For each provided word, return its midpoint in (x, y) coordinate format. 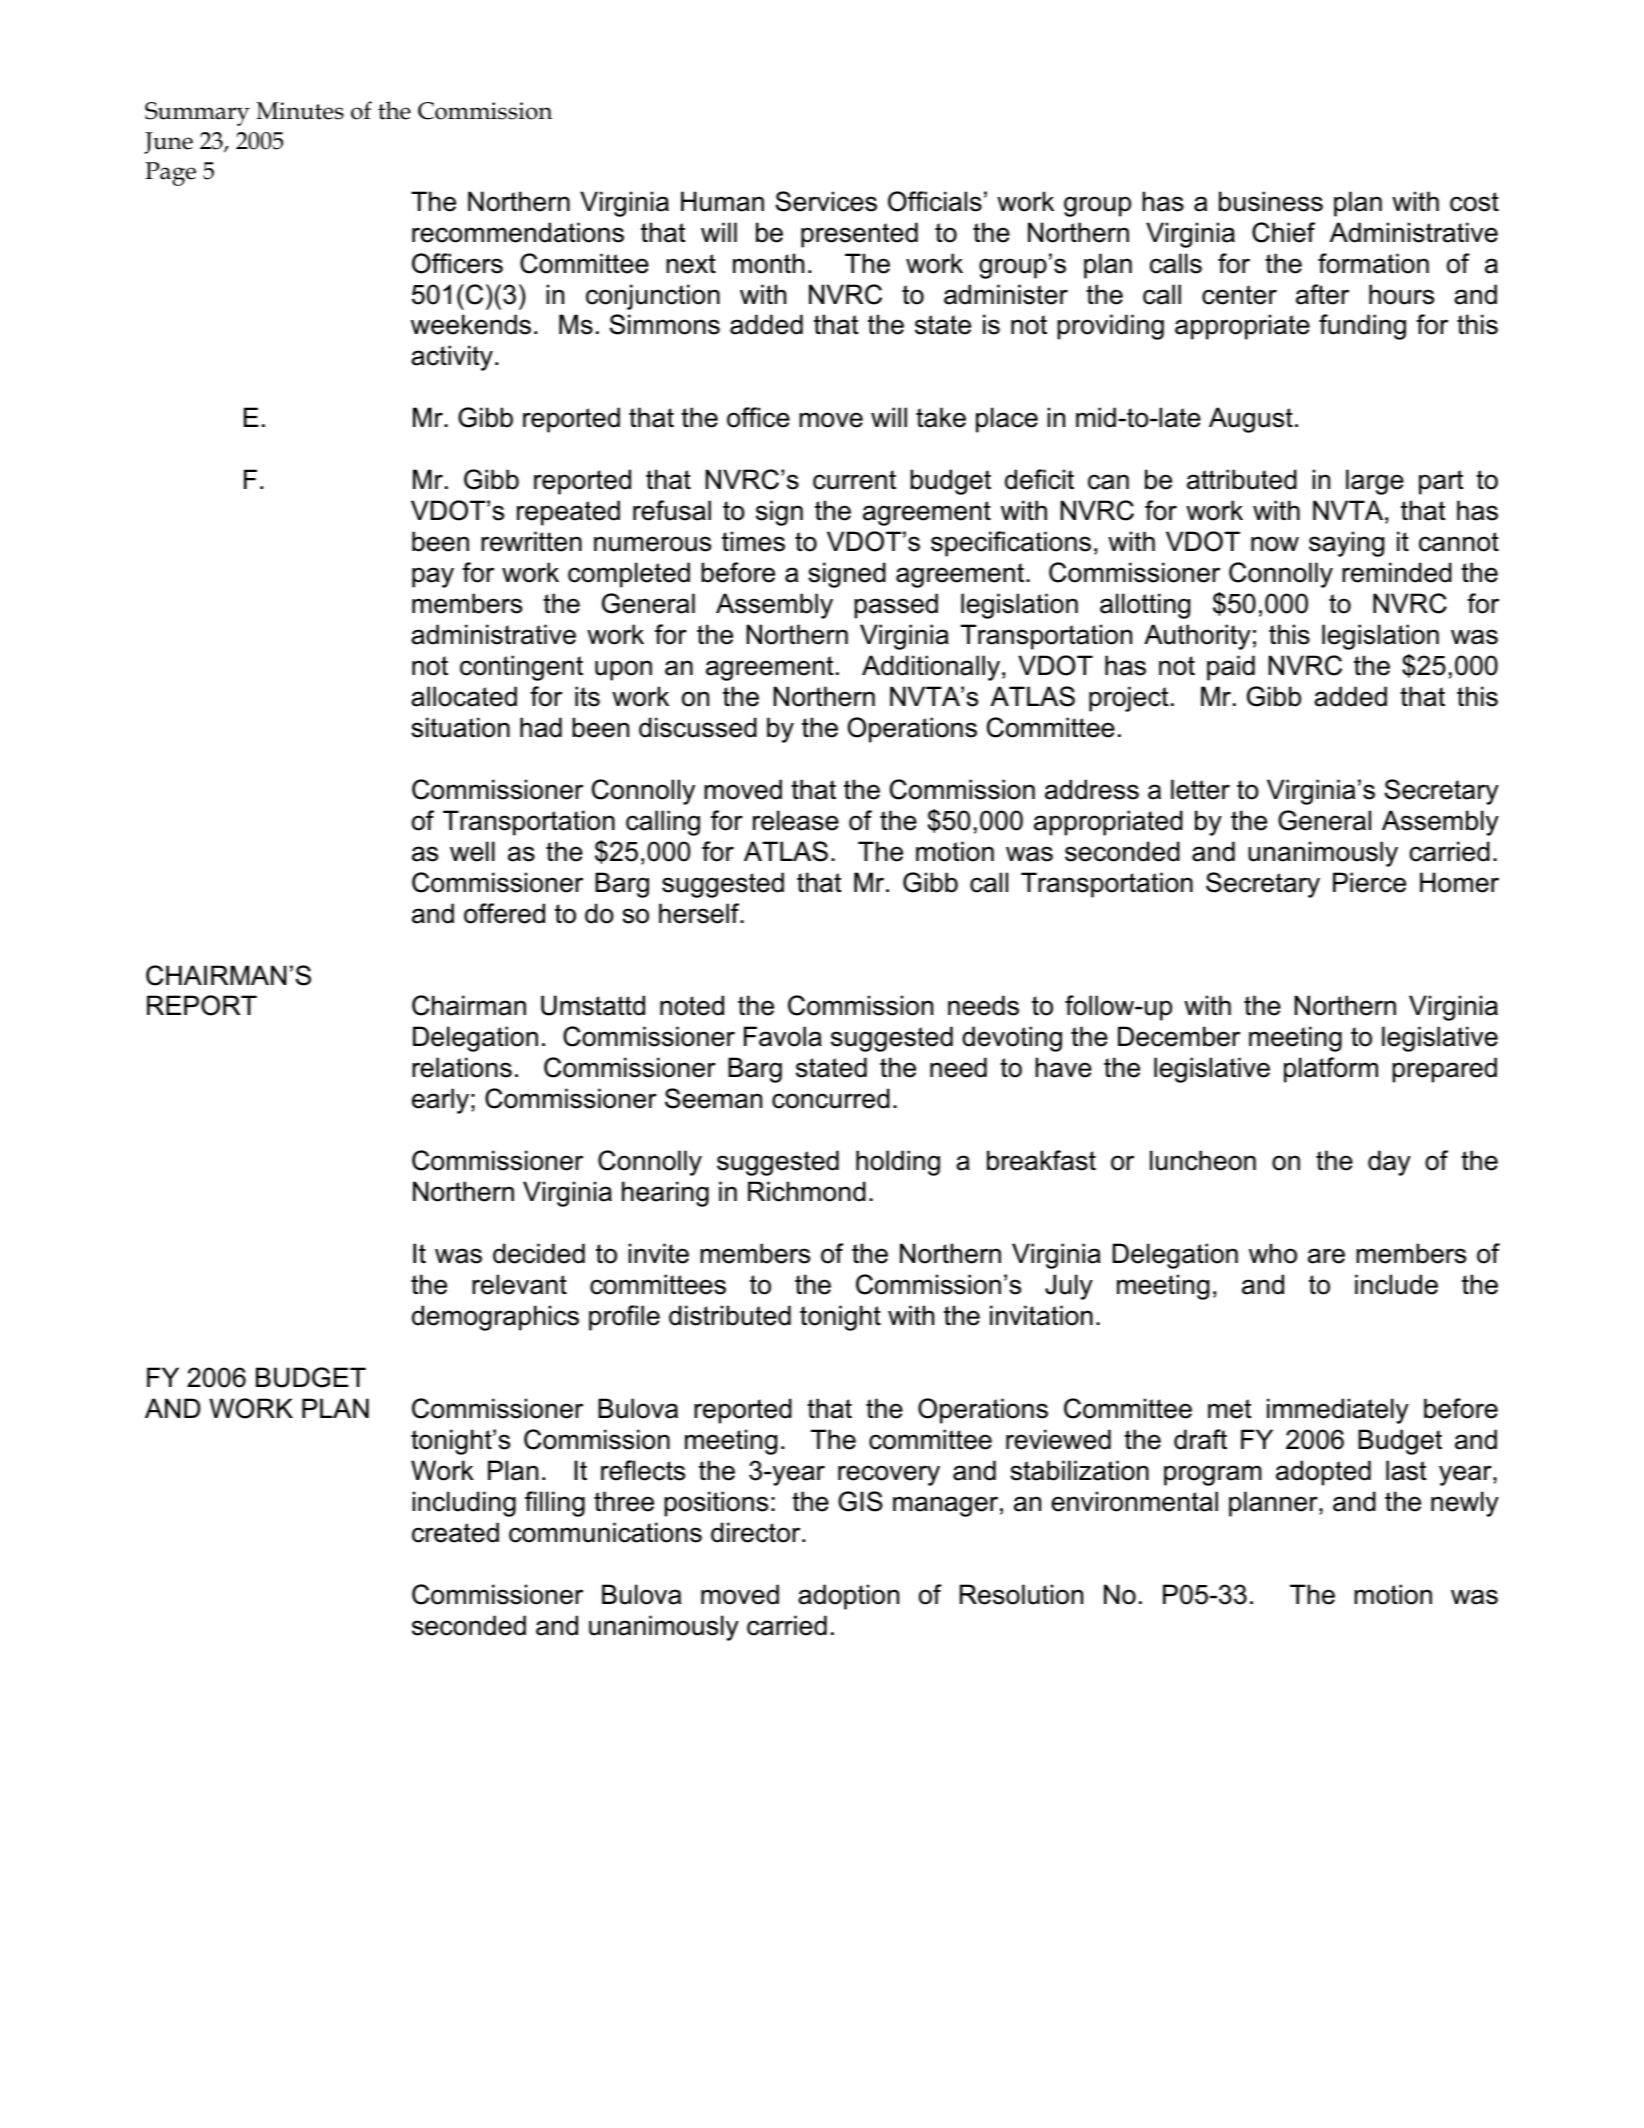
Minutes (300, 111)
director (757, 1532)
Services (826, 201)
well (472, 851)
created (455, 1532)
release (796, 820)
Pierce (1369, 882)
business (1271, 201)
